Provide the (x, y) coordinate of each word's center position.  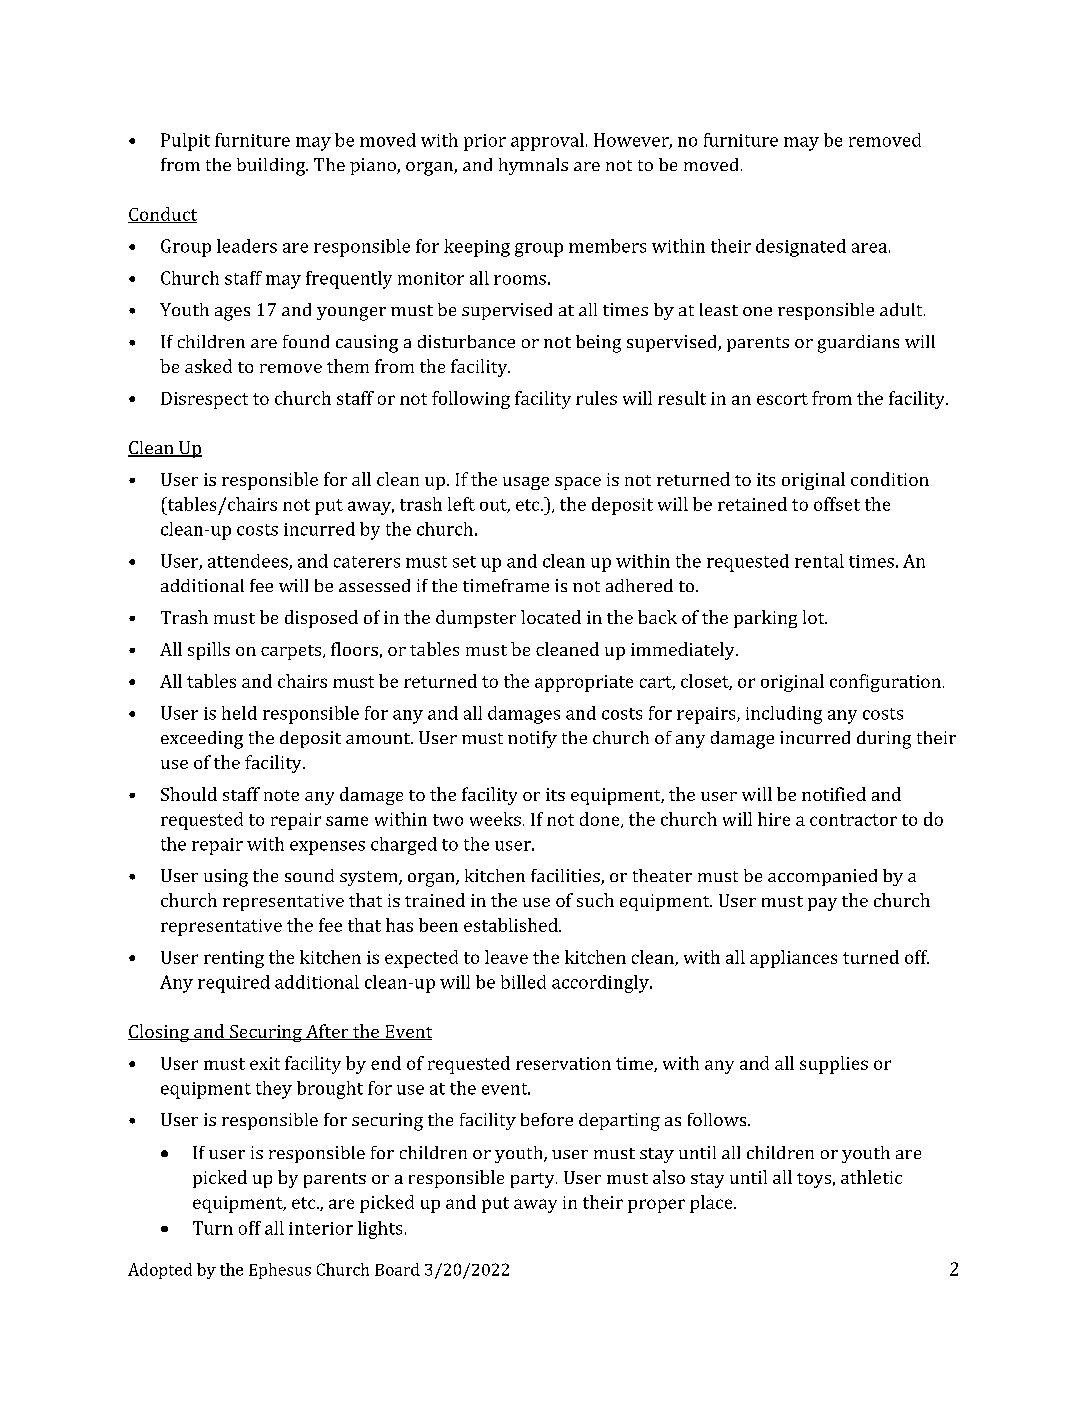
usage (526, 483)
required (234, 984)
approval (547, 142)
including (784, 715)
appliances (793, 959)
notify (532, 739)
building (272, 167)
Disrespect (204, 400)
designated (801, 248)
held (239, 713)
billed (523, 982)
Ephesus (280, 1271)
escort (782, 399)
